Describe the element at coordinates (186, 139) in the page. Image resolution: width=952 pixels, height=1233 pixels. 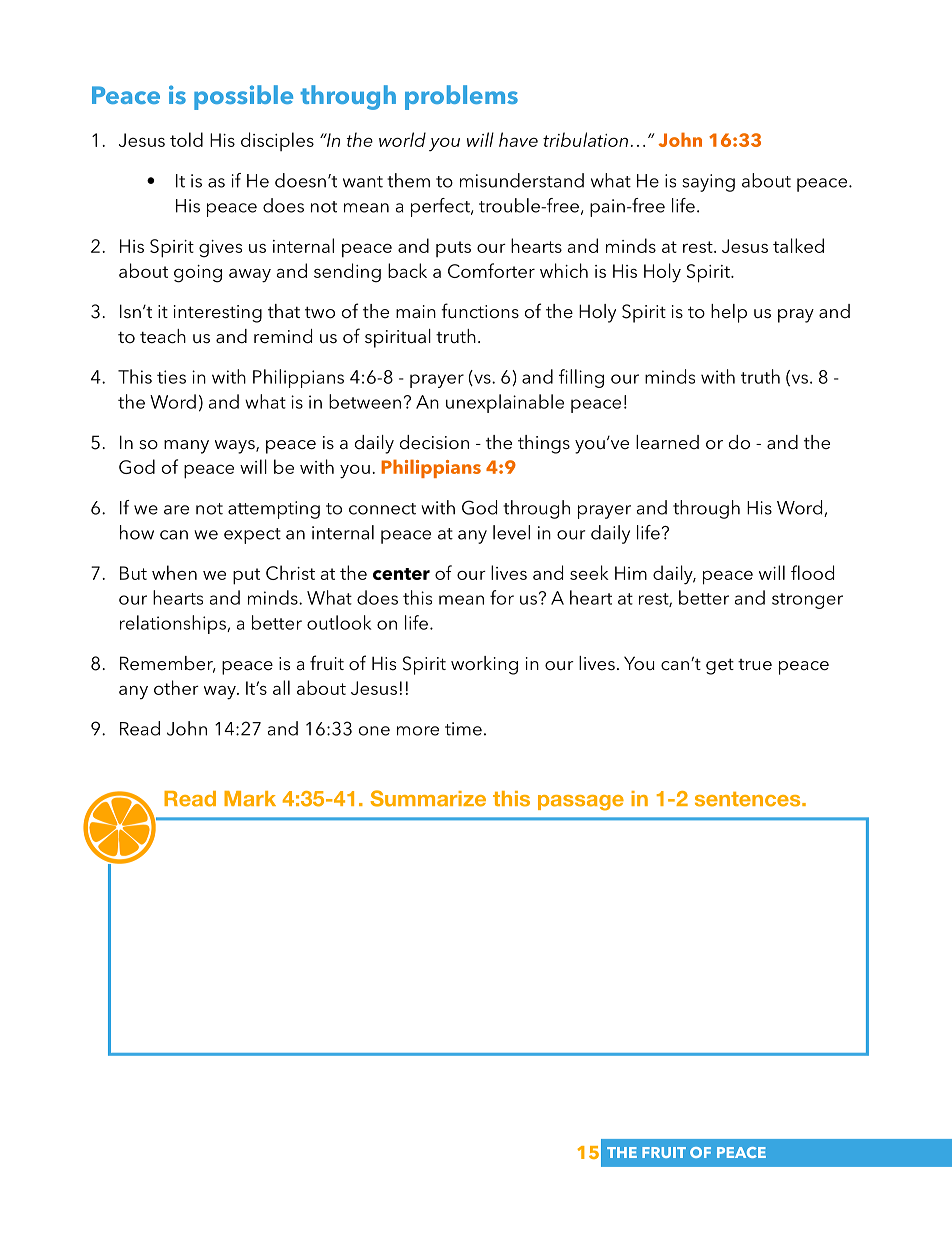
I see `told` at that location.
